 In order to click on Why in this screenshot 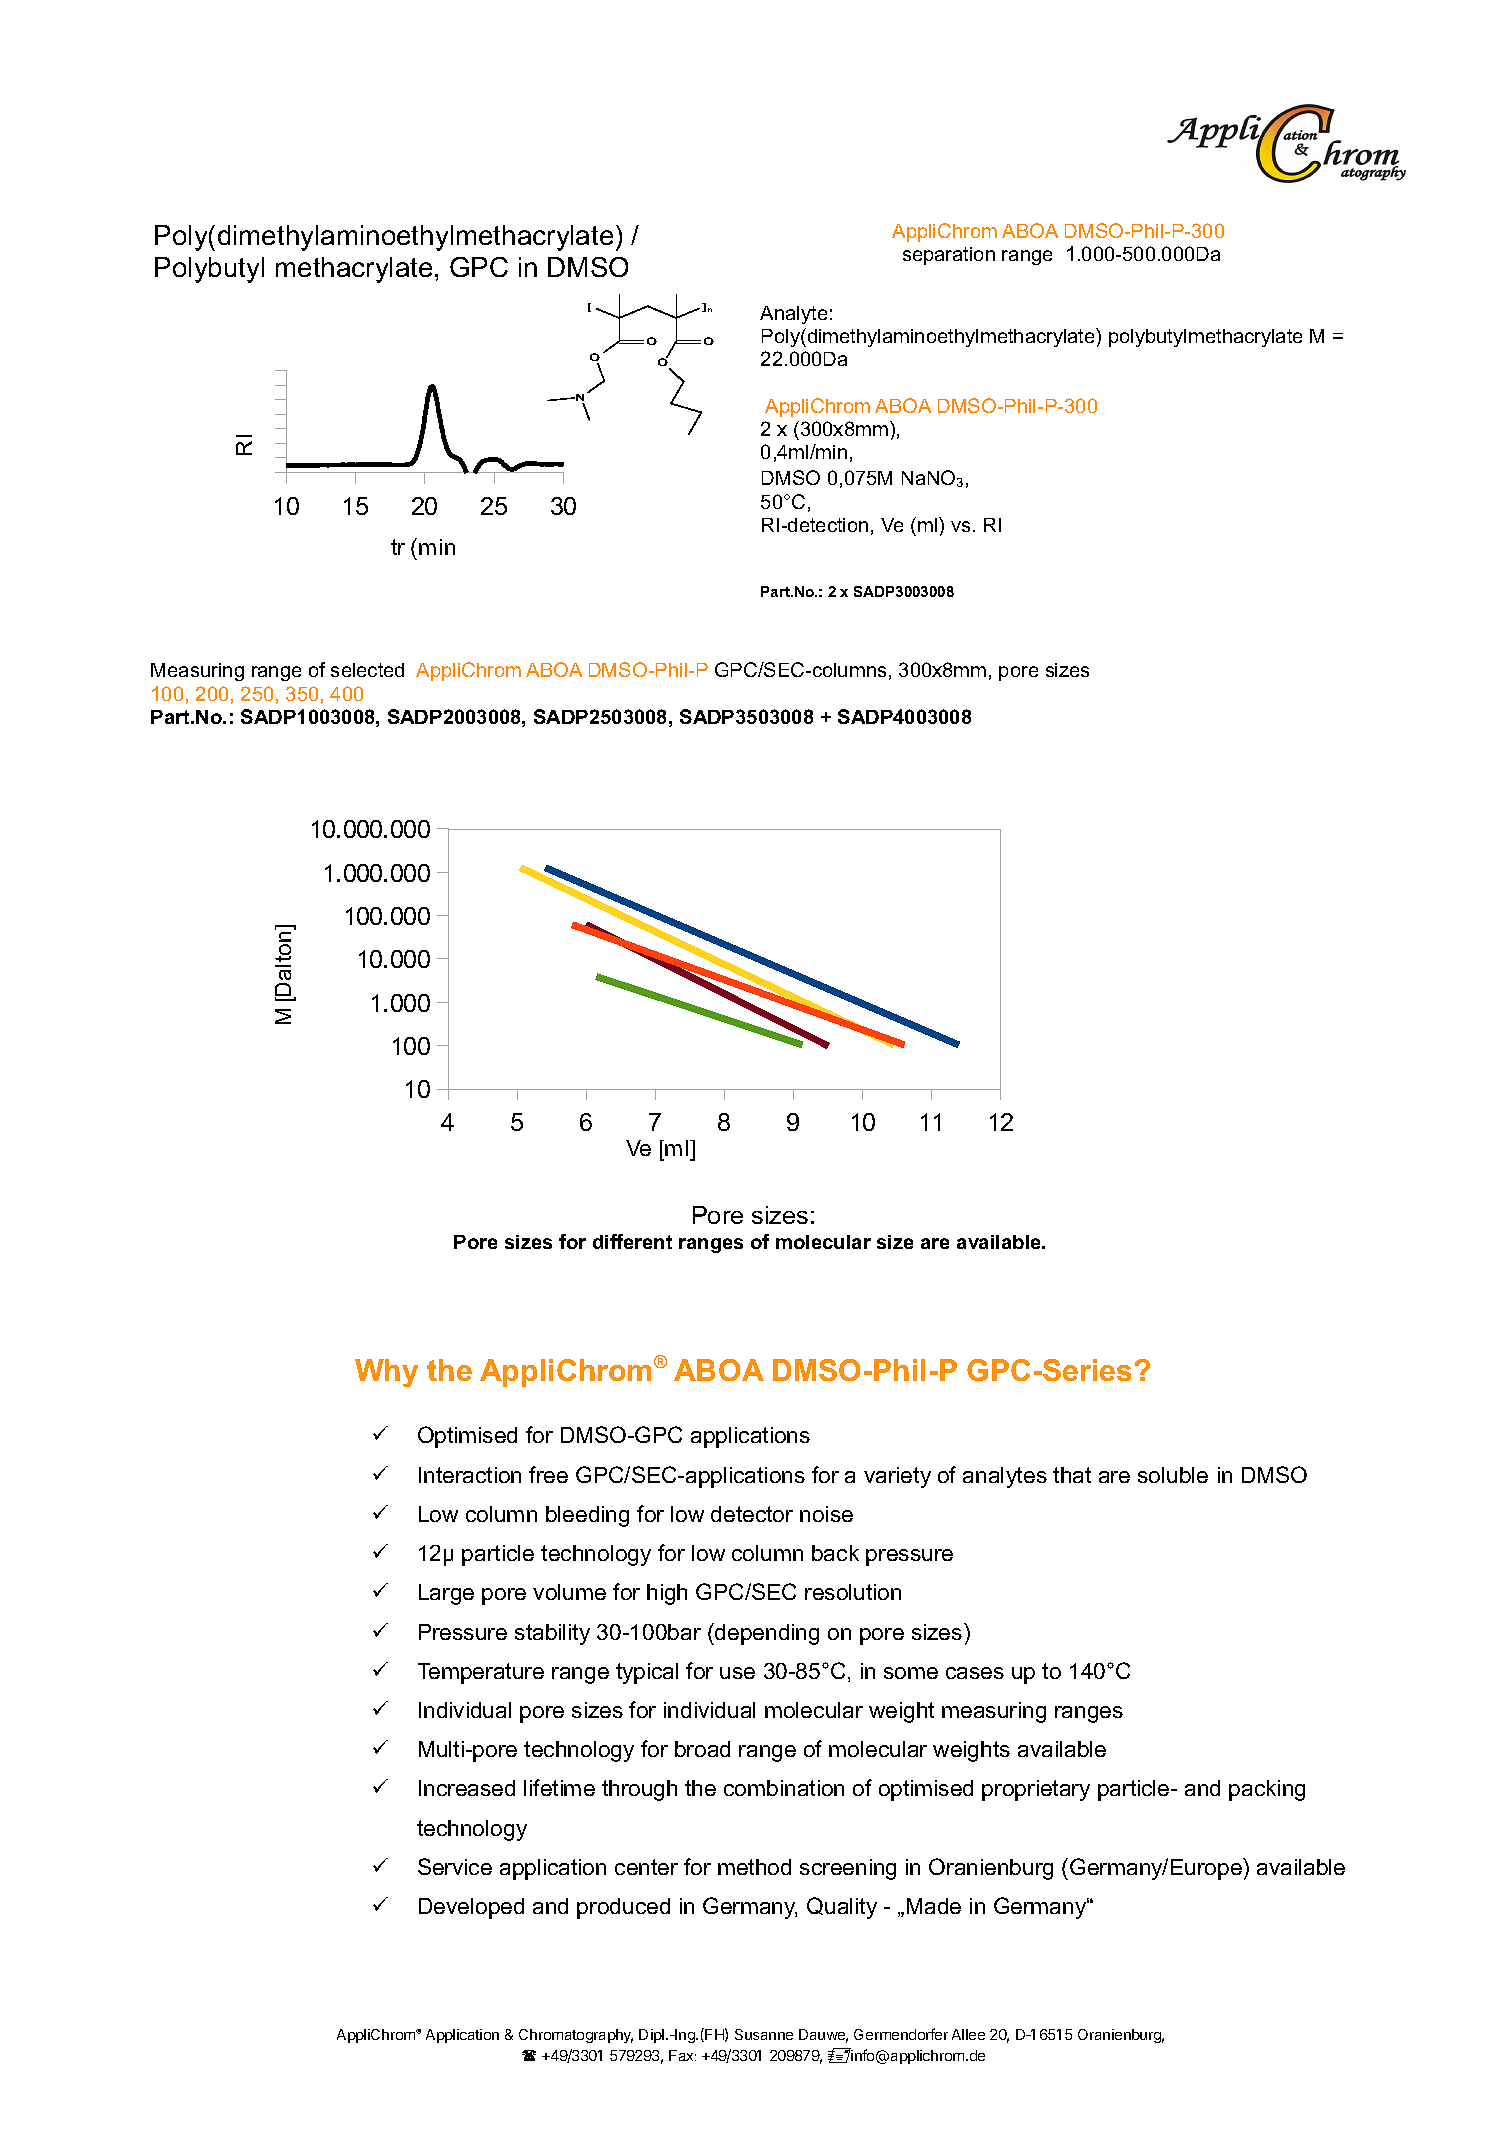, I will do `click(386, 1373)`.
